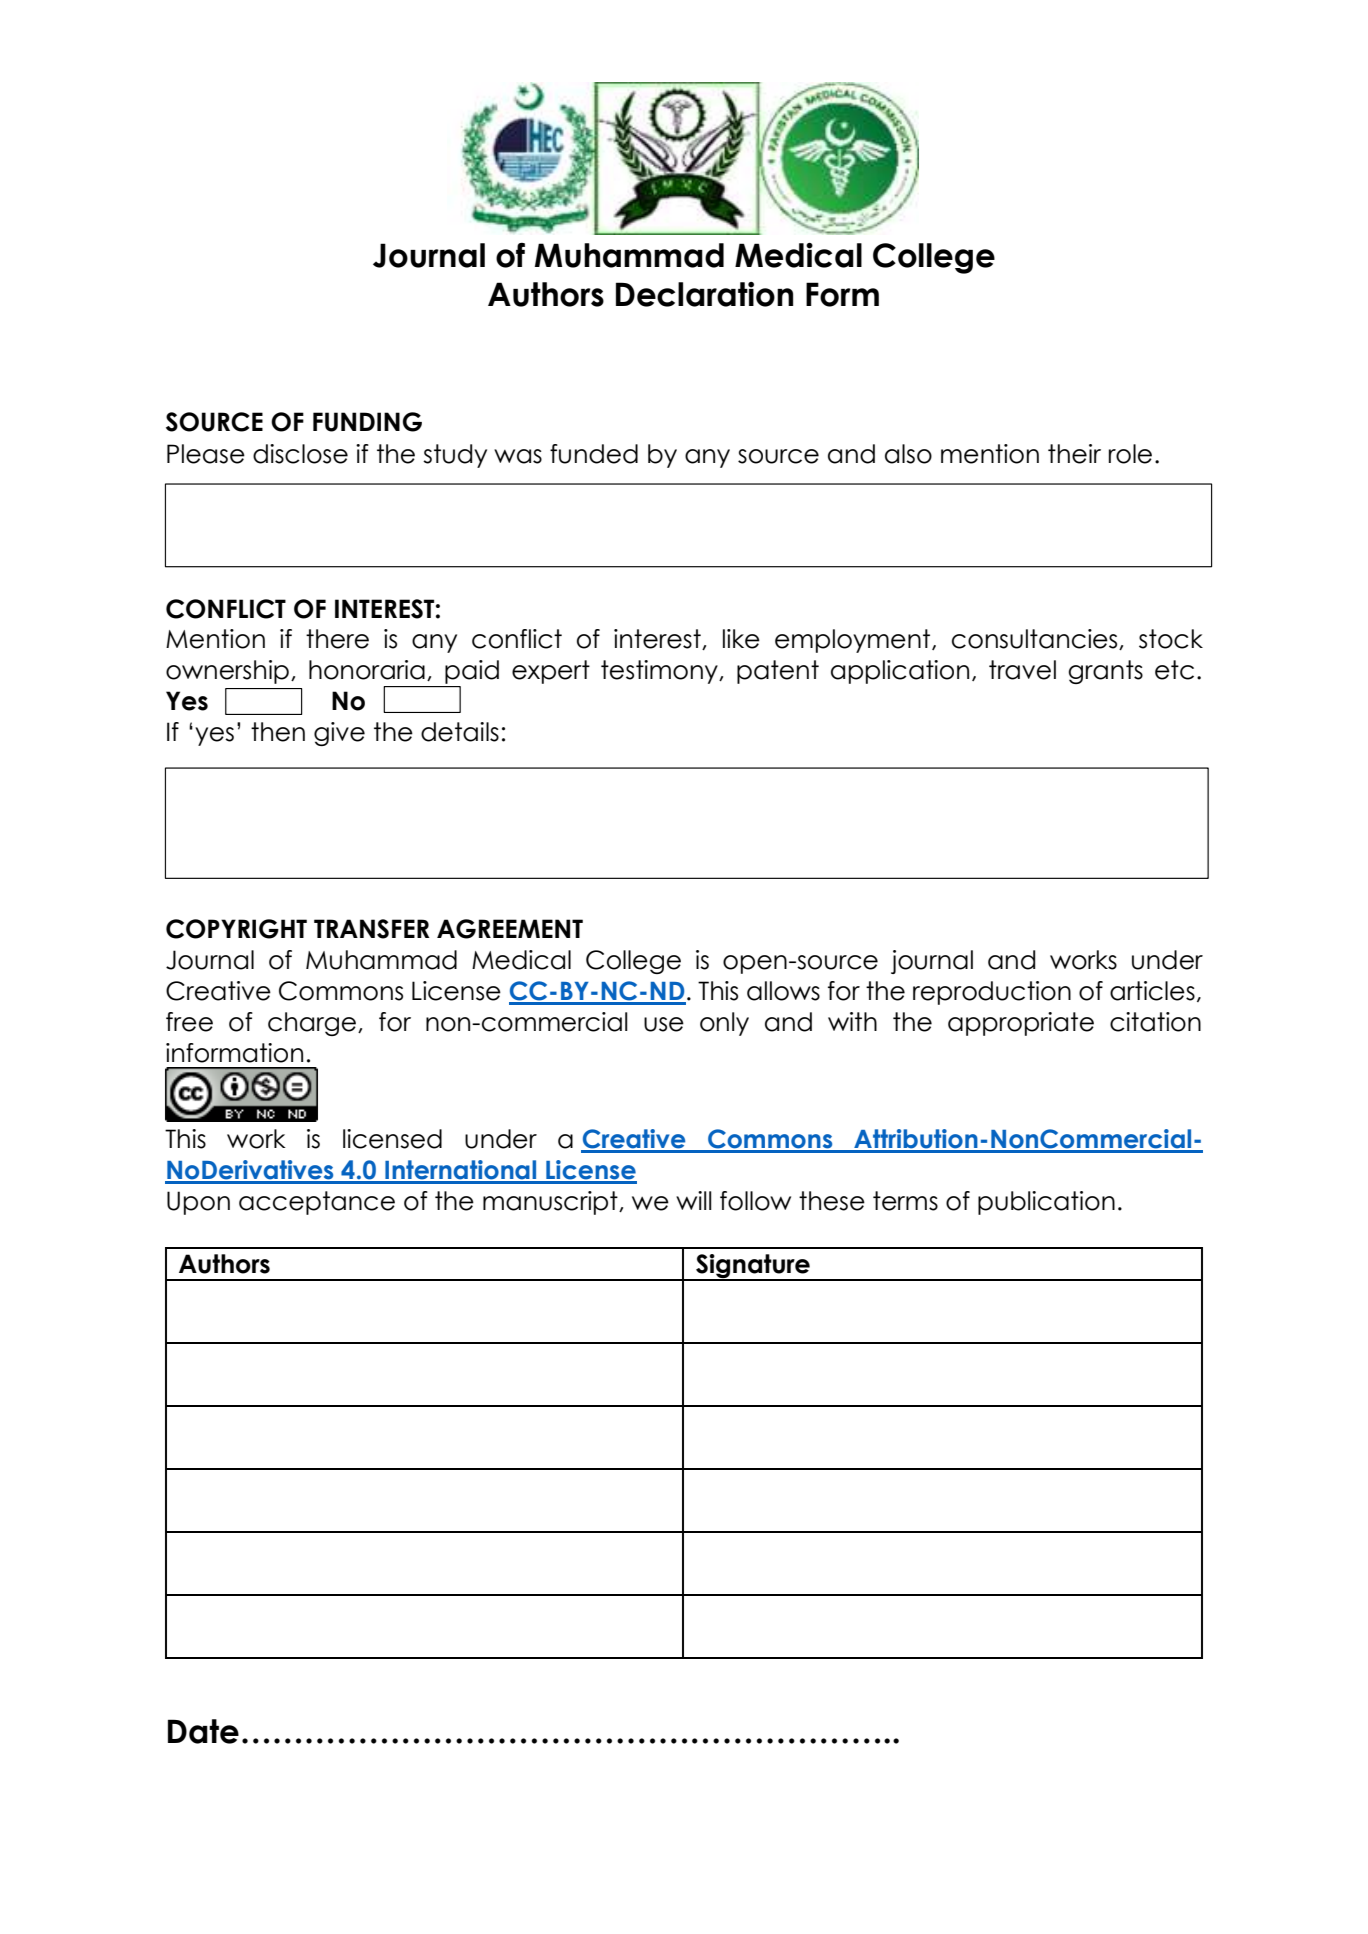  Describe the element at coordinates (704, 294) in the image. I see `Declaration` at that location.
